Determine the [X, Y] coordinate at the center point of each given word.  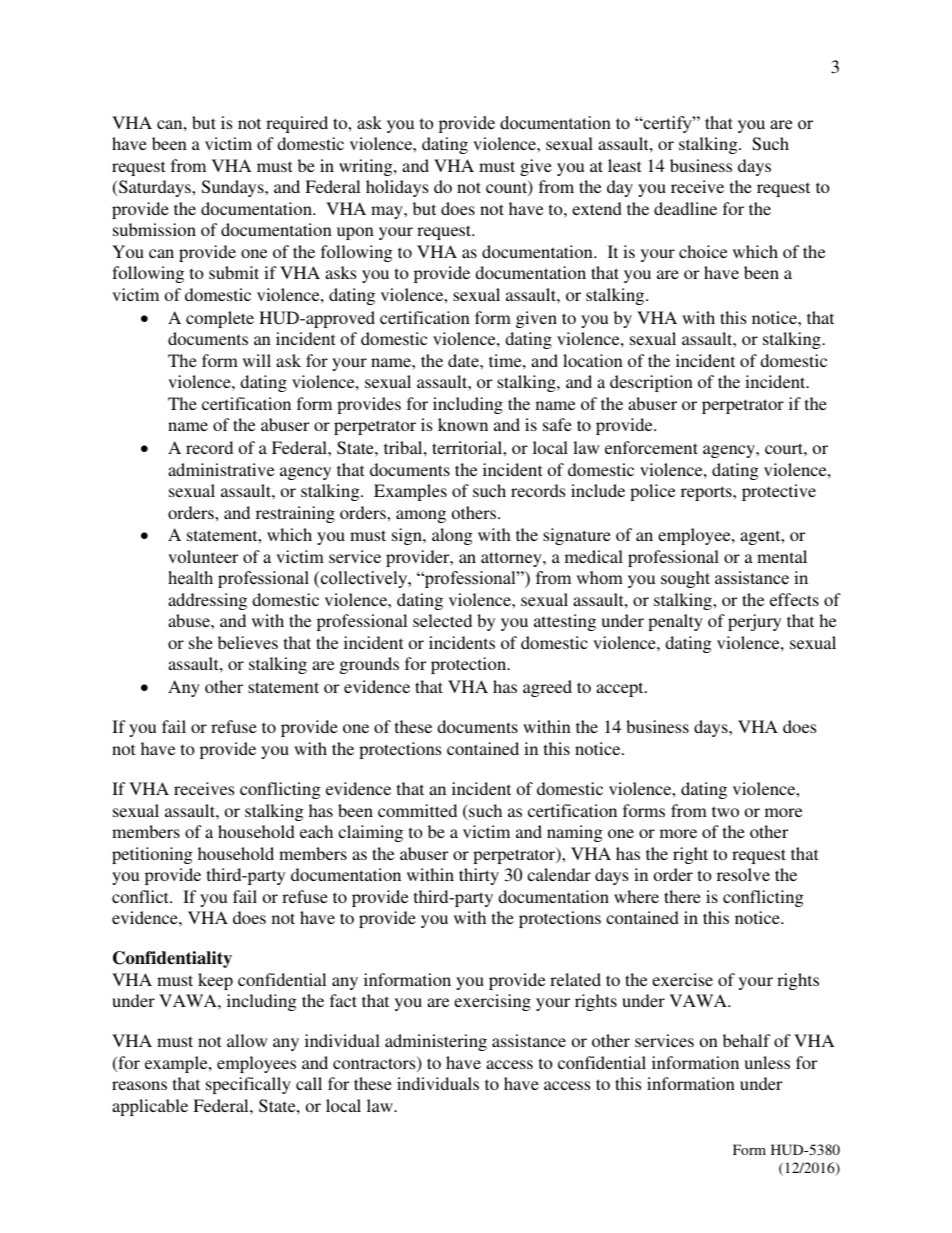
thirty [479, 876]
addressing [207, 601]
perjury [754, 622]
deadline [685, 208]
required [297, 124]
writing [367, 167]
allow [247, 1040]
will [257, 360]
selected [442, 620]
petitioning [152, 855]
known [463, 424]
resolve [743, 874]
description [651, 383]
